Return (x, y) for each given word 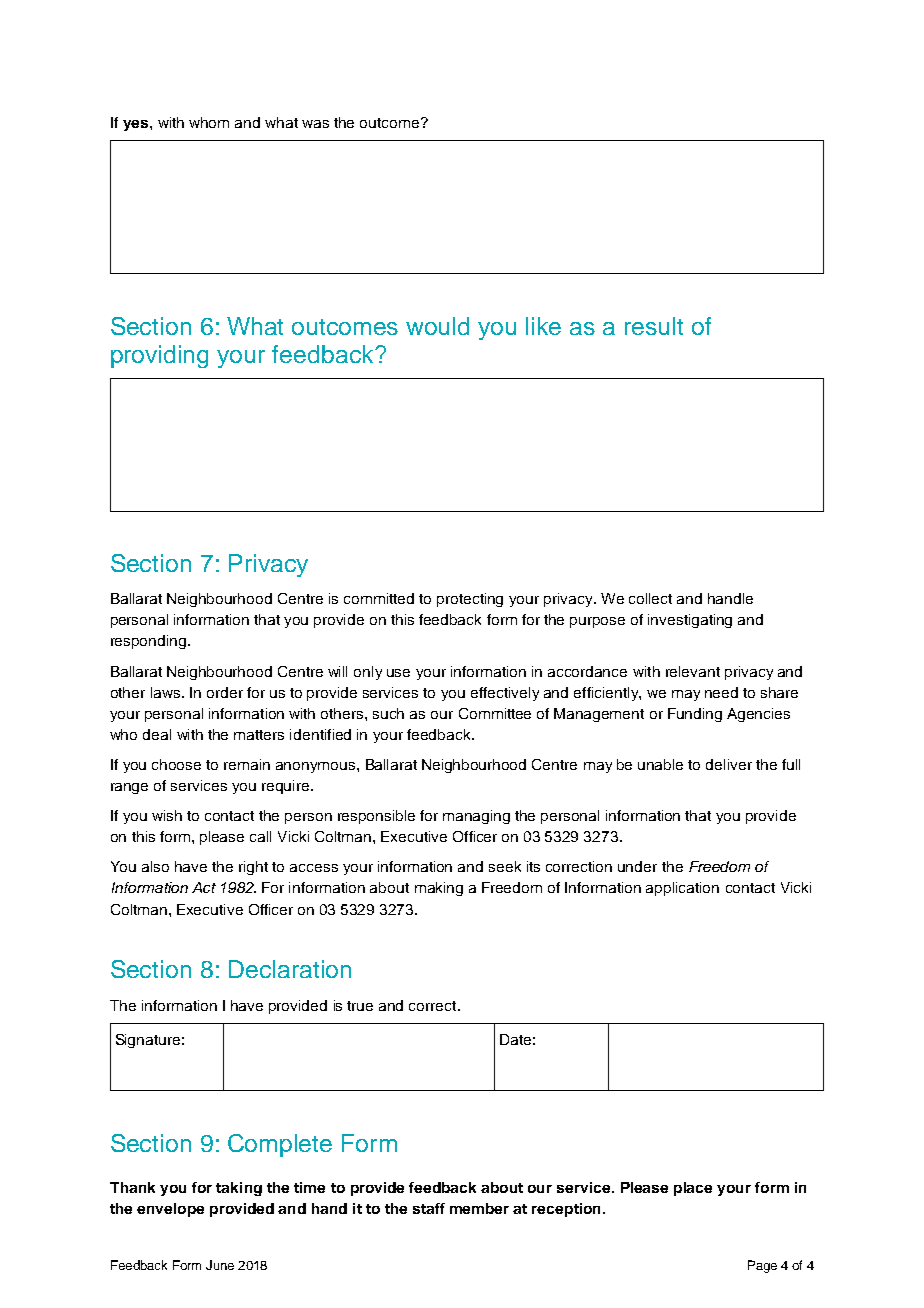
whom (209, 122)
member (479, 1208)
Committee (495, 713)
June (220, 1265)
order (225, 692)
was (315, 124)
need (721, 692)
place (693, 1189)
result (654, 326)
